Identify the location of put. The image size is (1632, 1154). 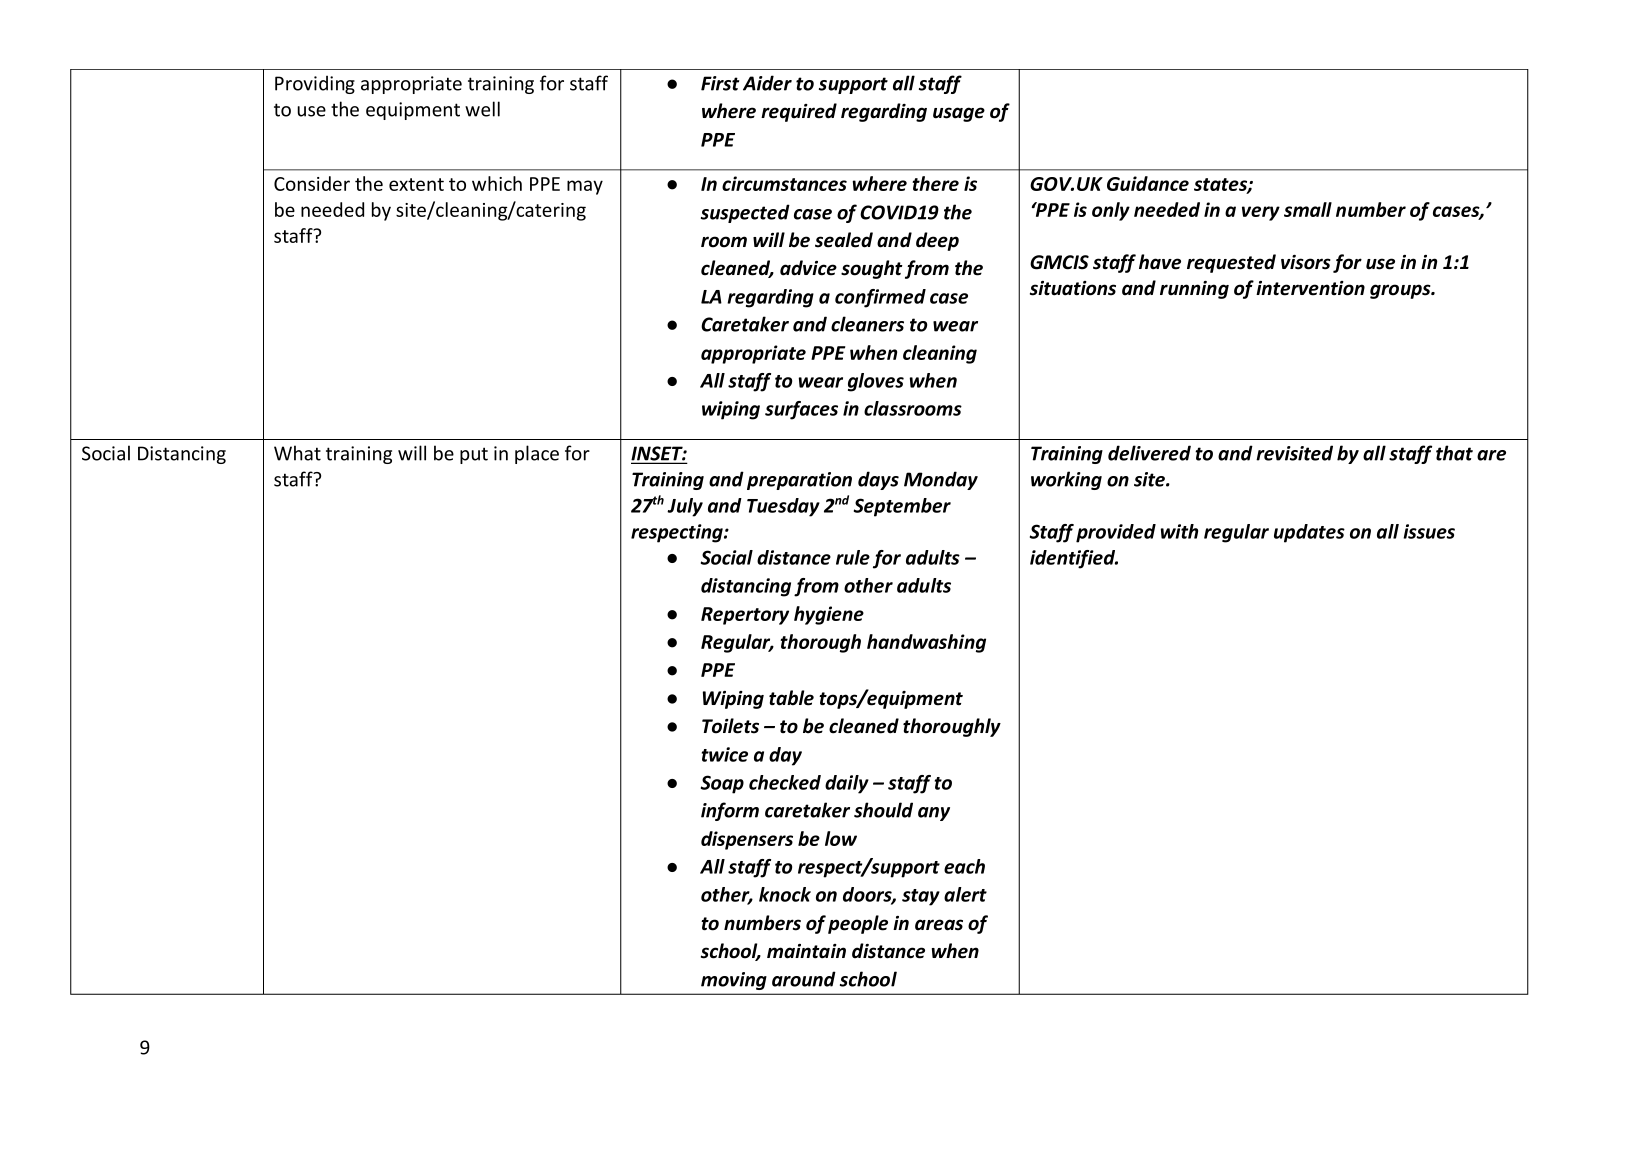
(474, 455).
